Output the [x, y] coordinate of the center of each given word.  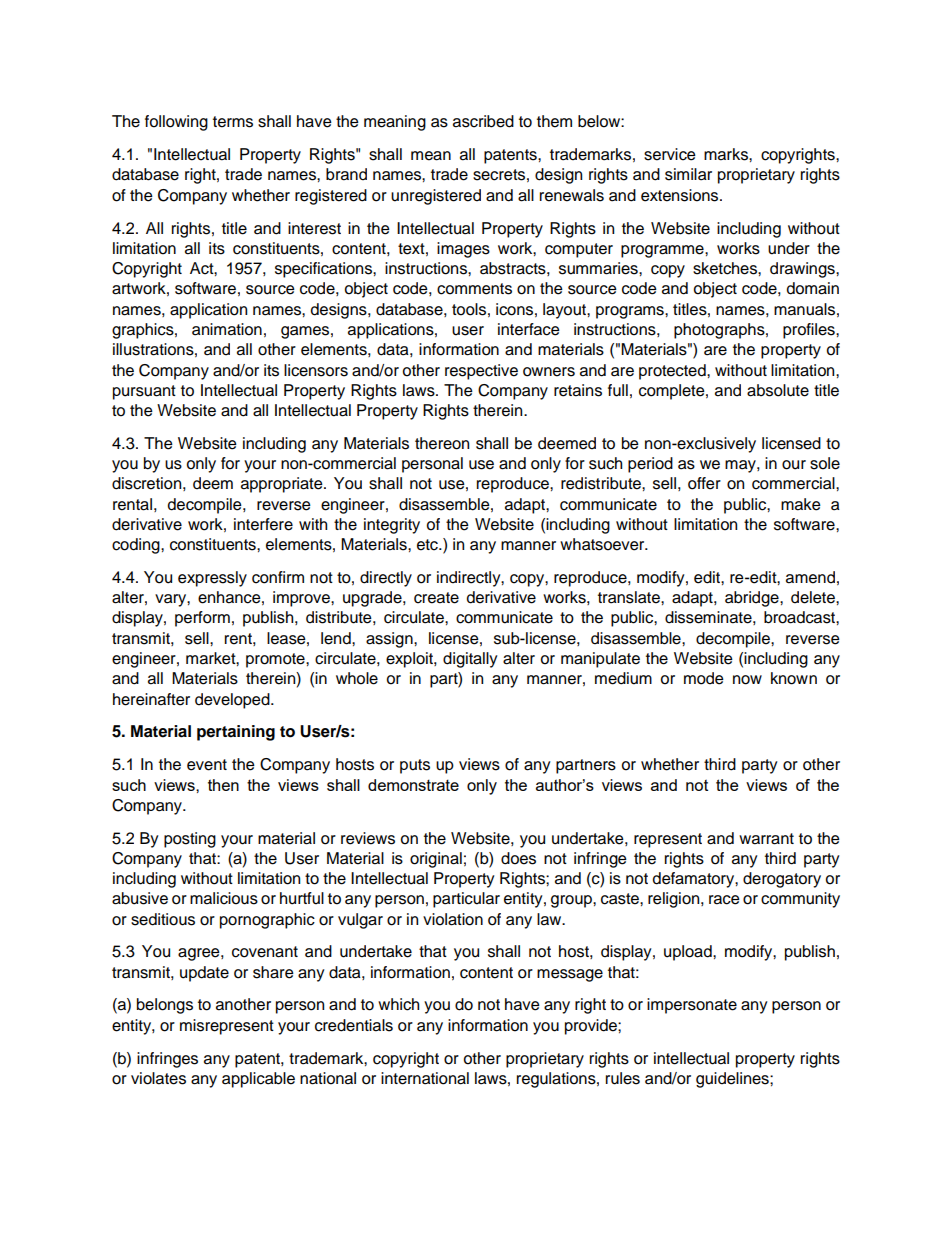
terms [233, 122]
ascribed [483, 121]
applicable [258, 1080]
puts [415, 766]
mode [704, 678]
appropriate [283, 485]
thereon [442, 443]
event [207, 765]
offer [704, 483]
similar [688, 174]
